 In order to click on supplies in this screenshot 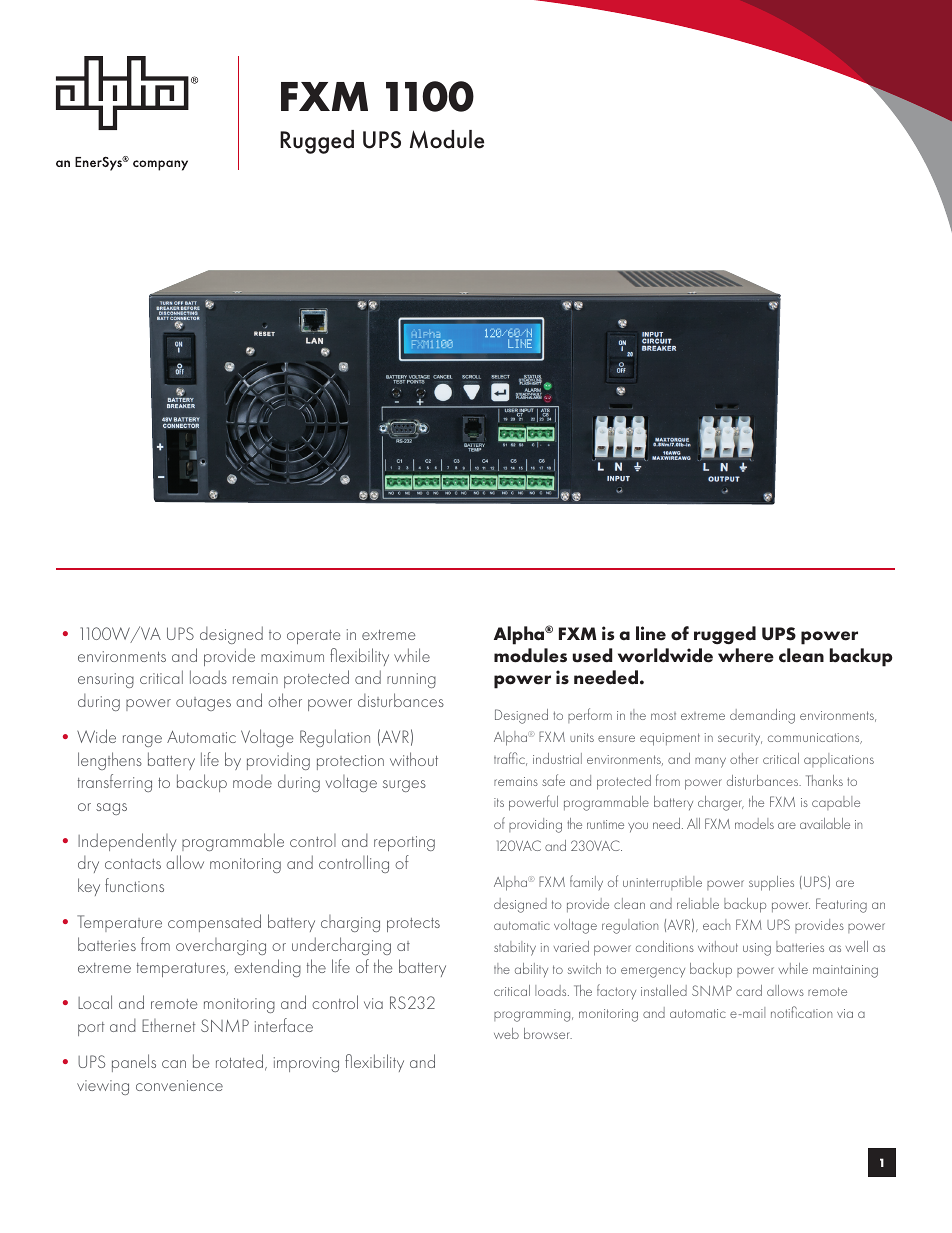, I will do `click(771, 883)`.
